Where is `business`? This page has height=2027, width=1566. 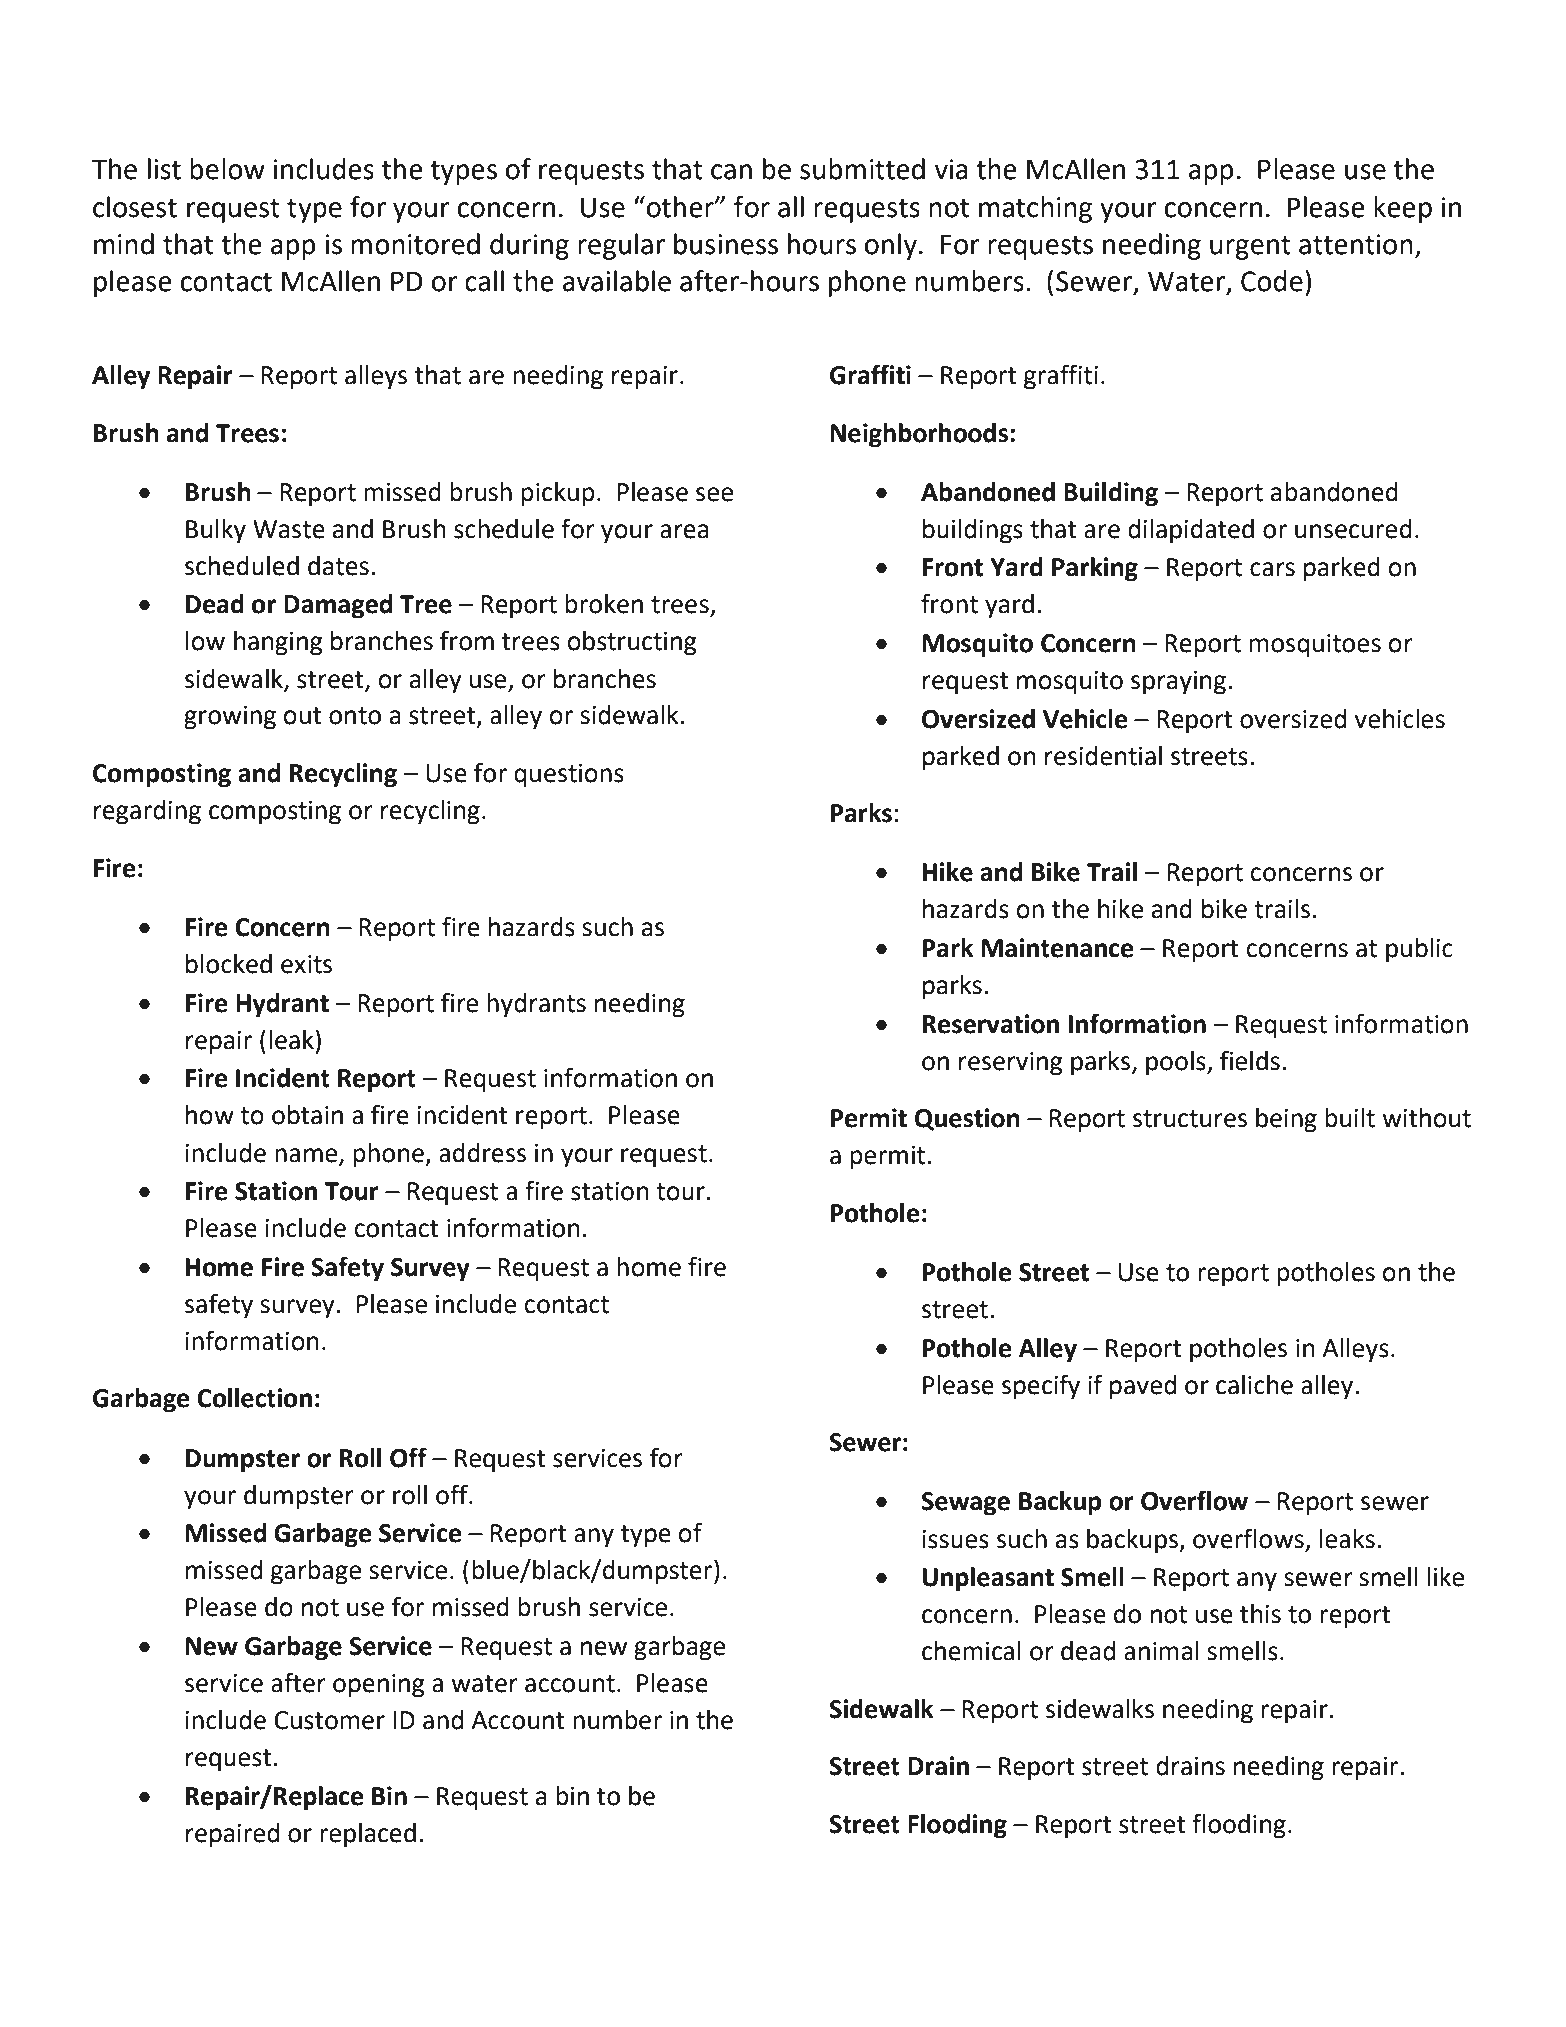
business is located at coordinates (726, 244).
